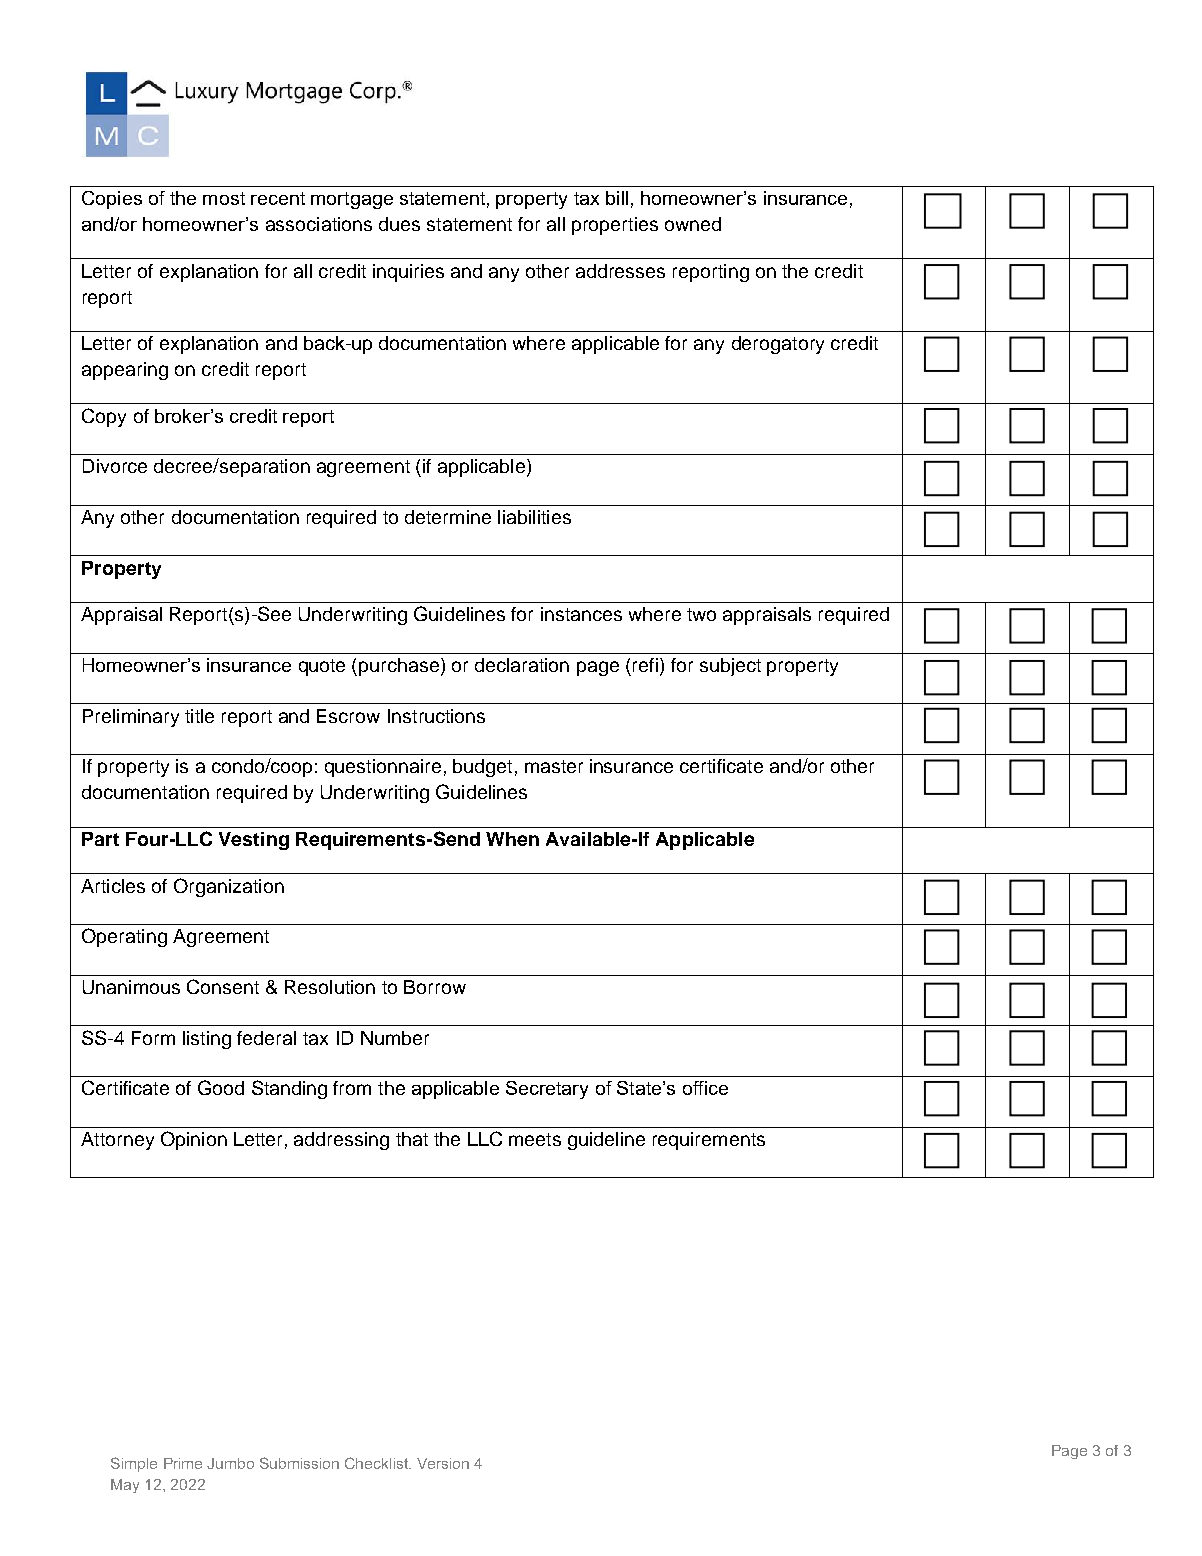 This screenshot has width=1202, height=1556. Describe the element at coordinates (183, 1463) in the screenshot. I see `Prime` at that location.
